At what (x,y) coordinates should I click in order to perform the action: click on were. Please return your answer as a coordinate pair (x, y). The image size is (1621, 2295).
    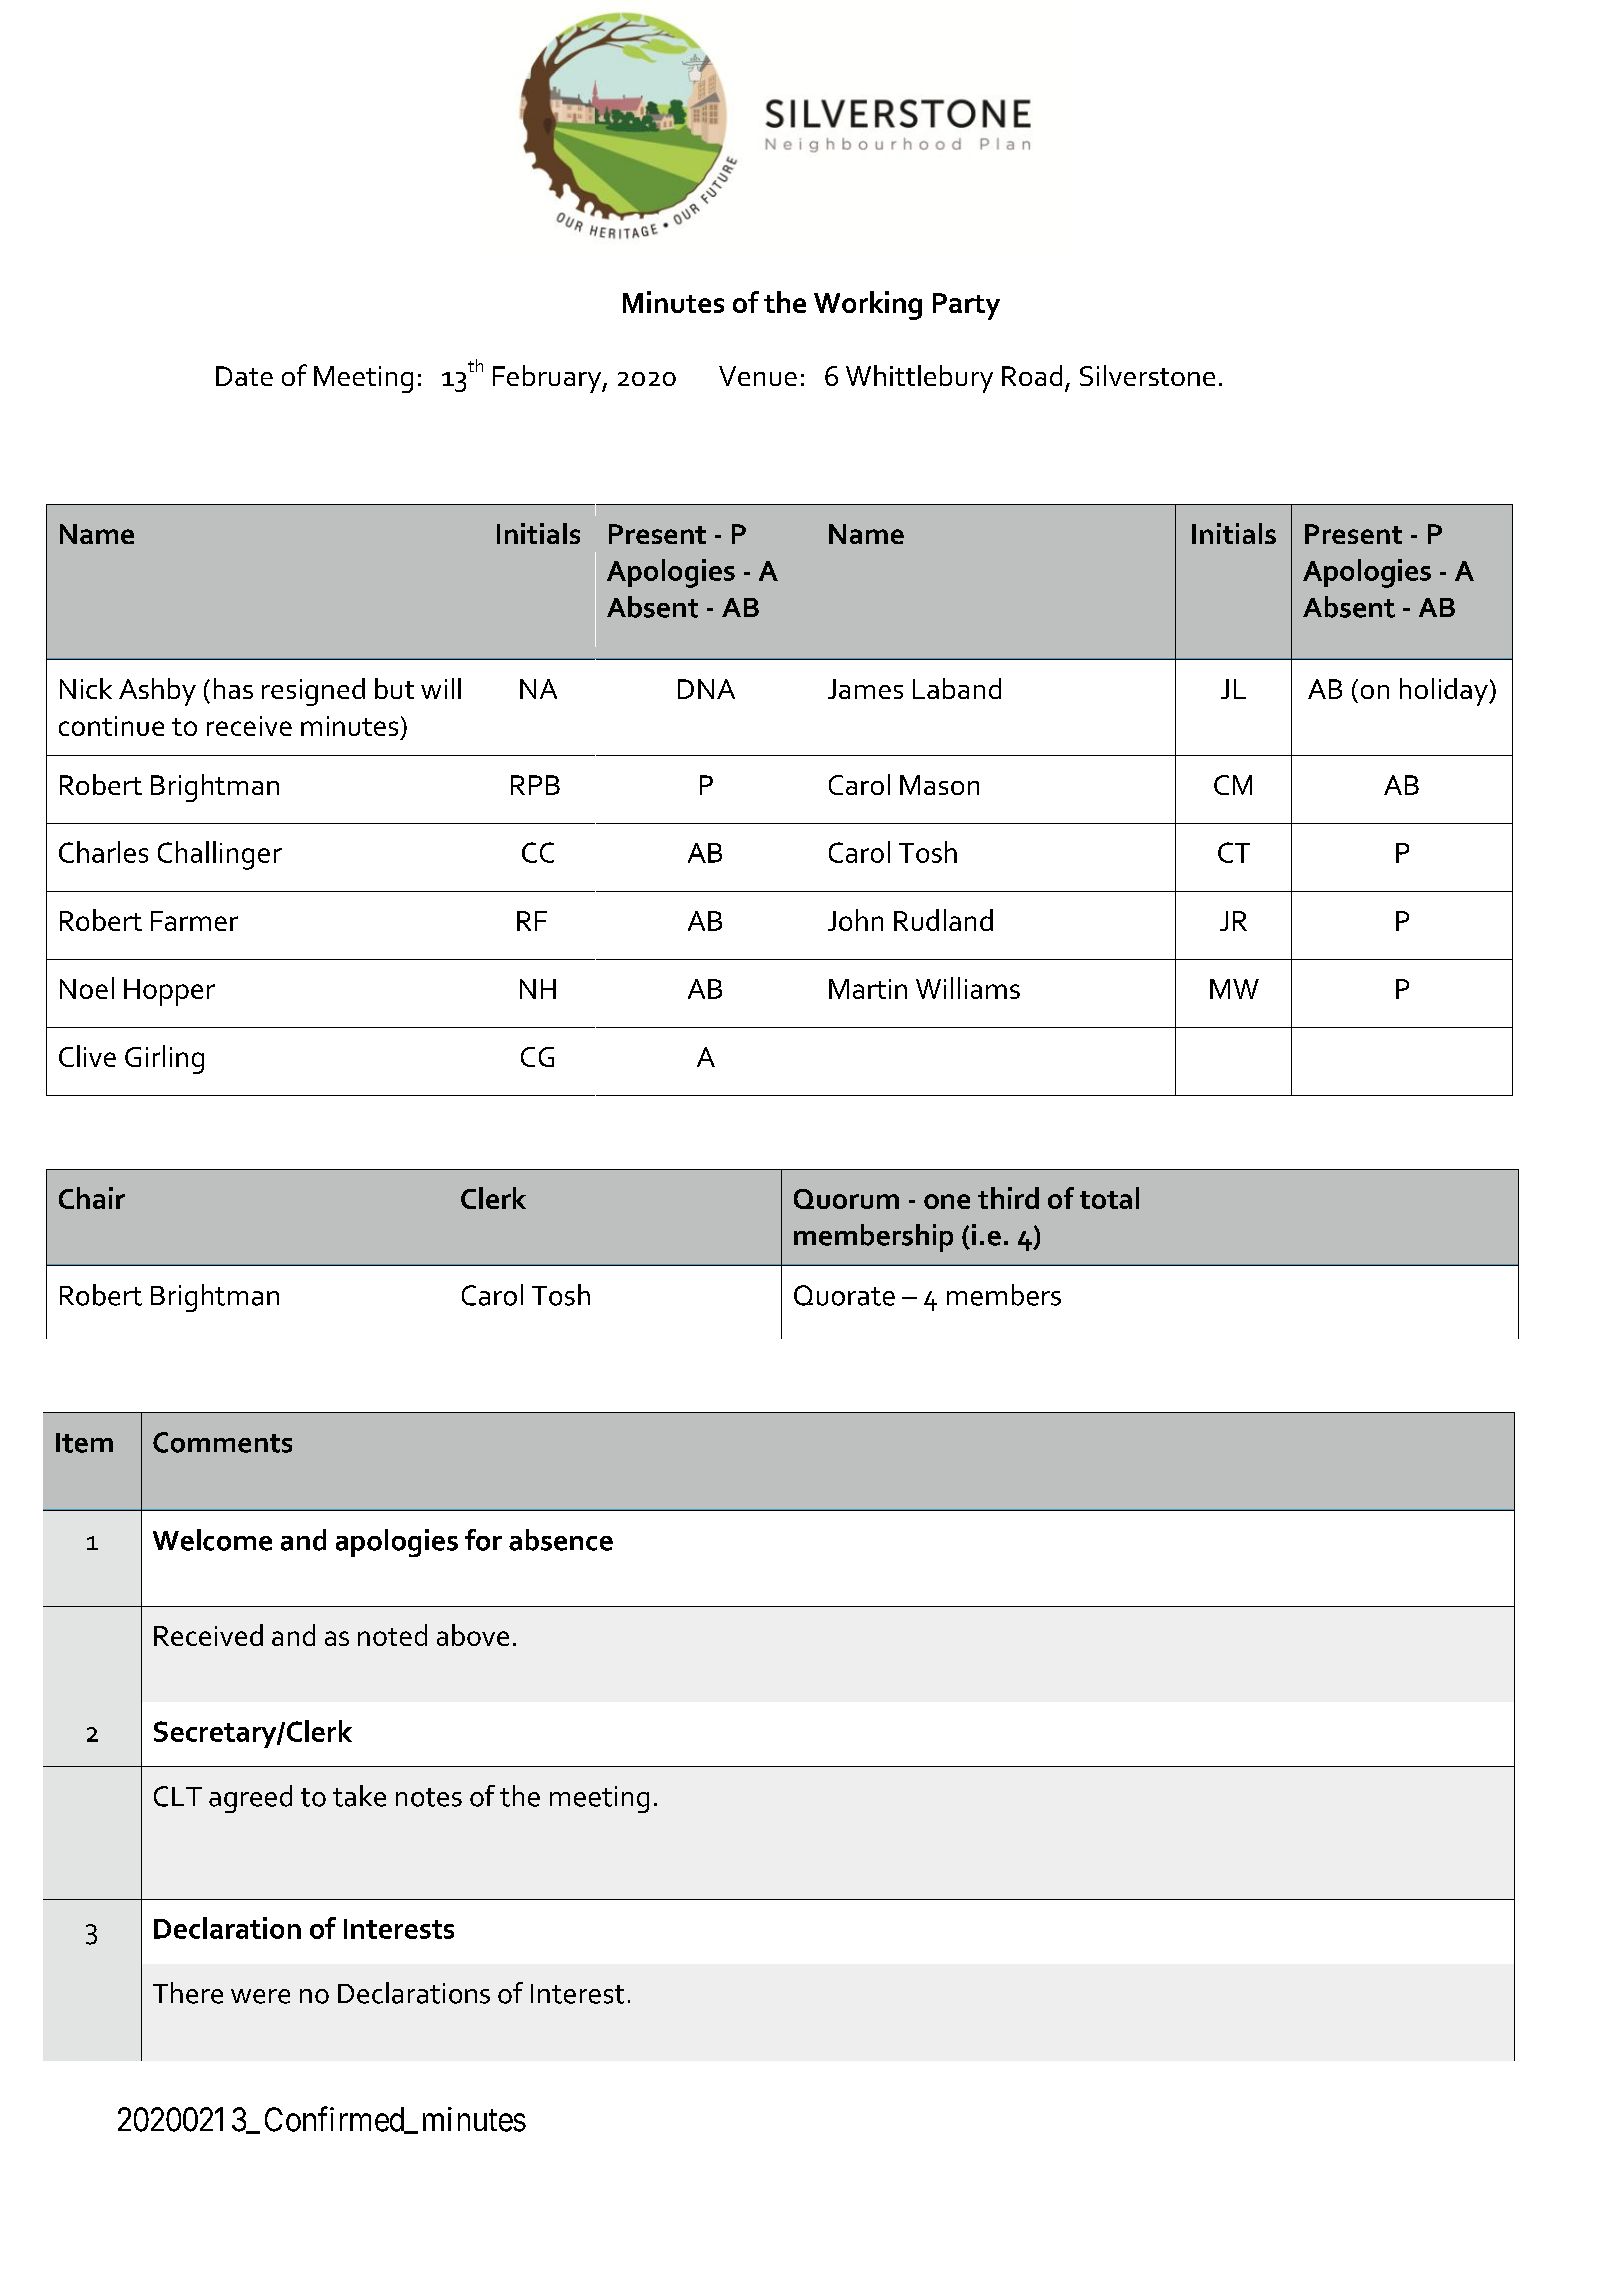
    Looking at the image, I should click on (260, 1996).
